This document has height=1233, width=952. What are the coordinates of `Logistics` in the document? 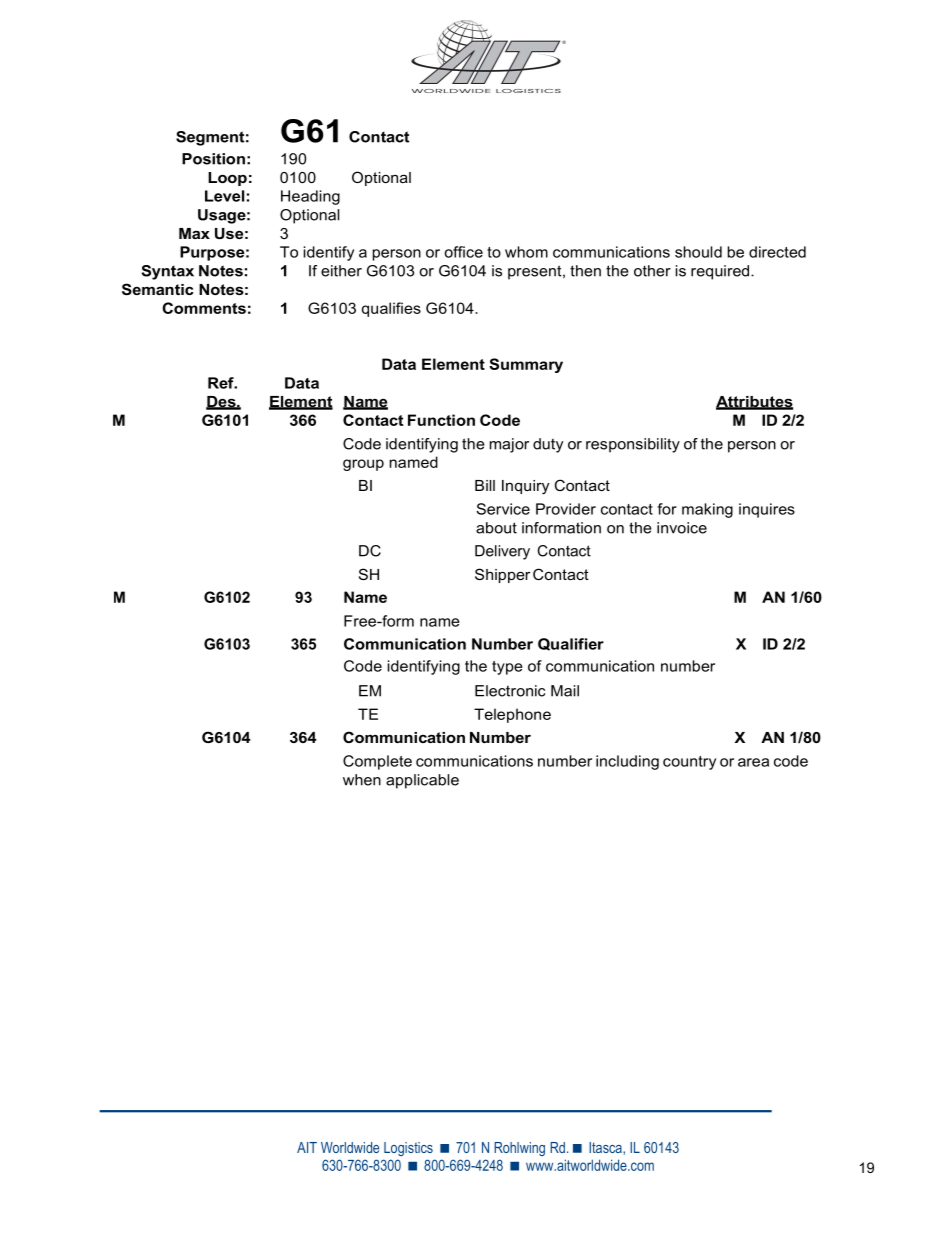 It's located at (408, 1149).
